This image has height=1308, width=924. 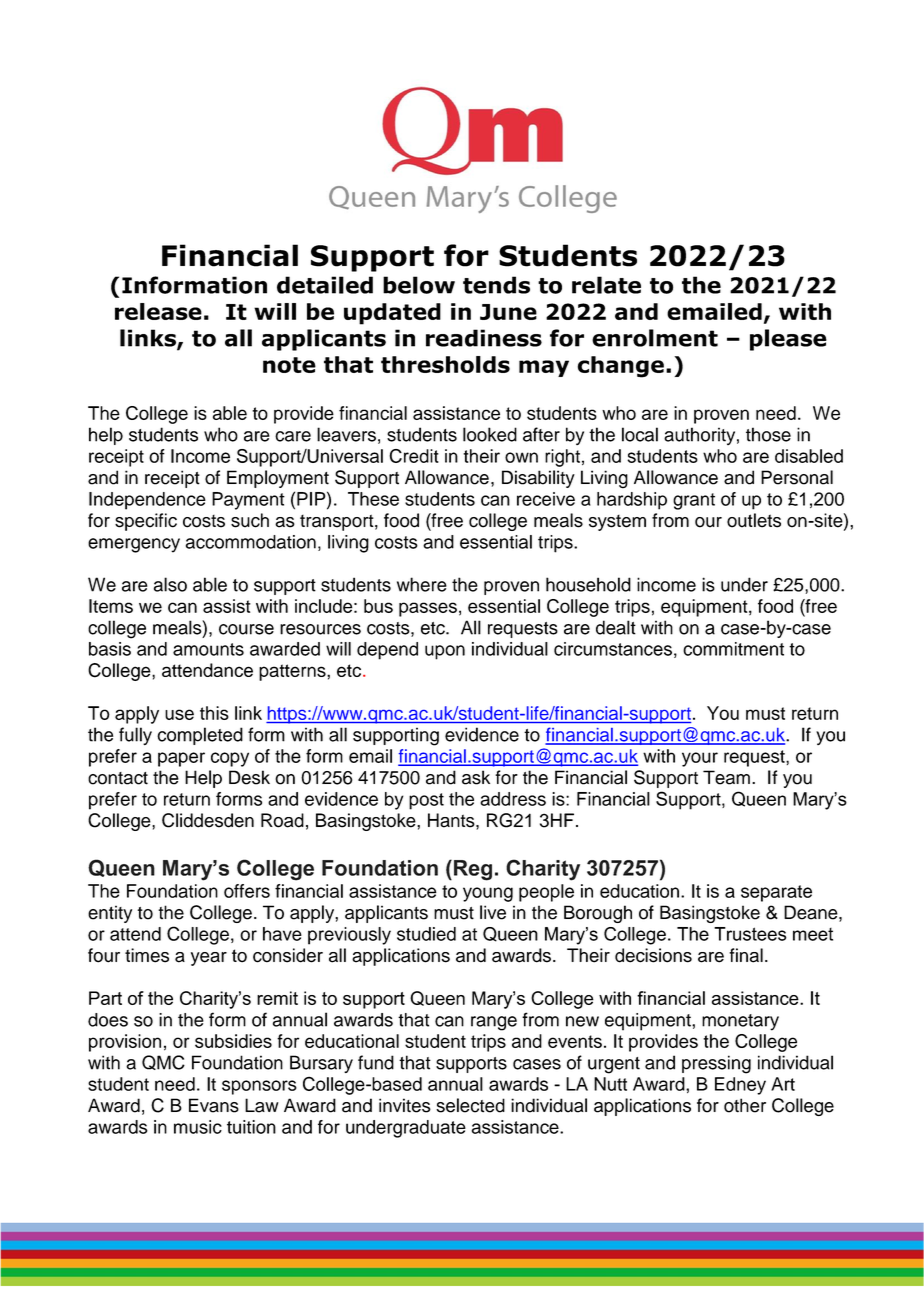 What do you see at coordinates (788, 340) in the image?
I see `please` at bounding box center [788, 340].
